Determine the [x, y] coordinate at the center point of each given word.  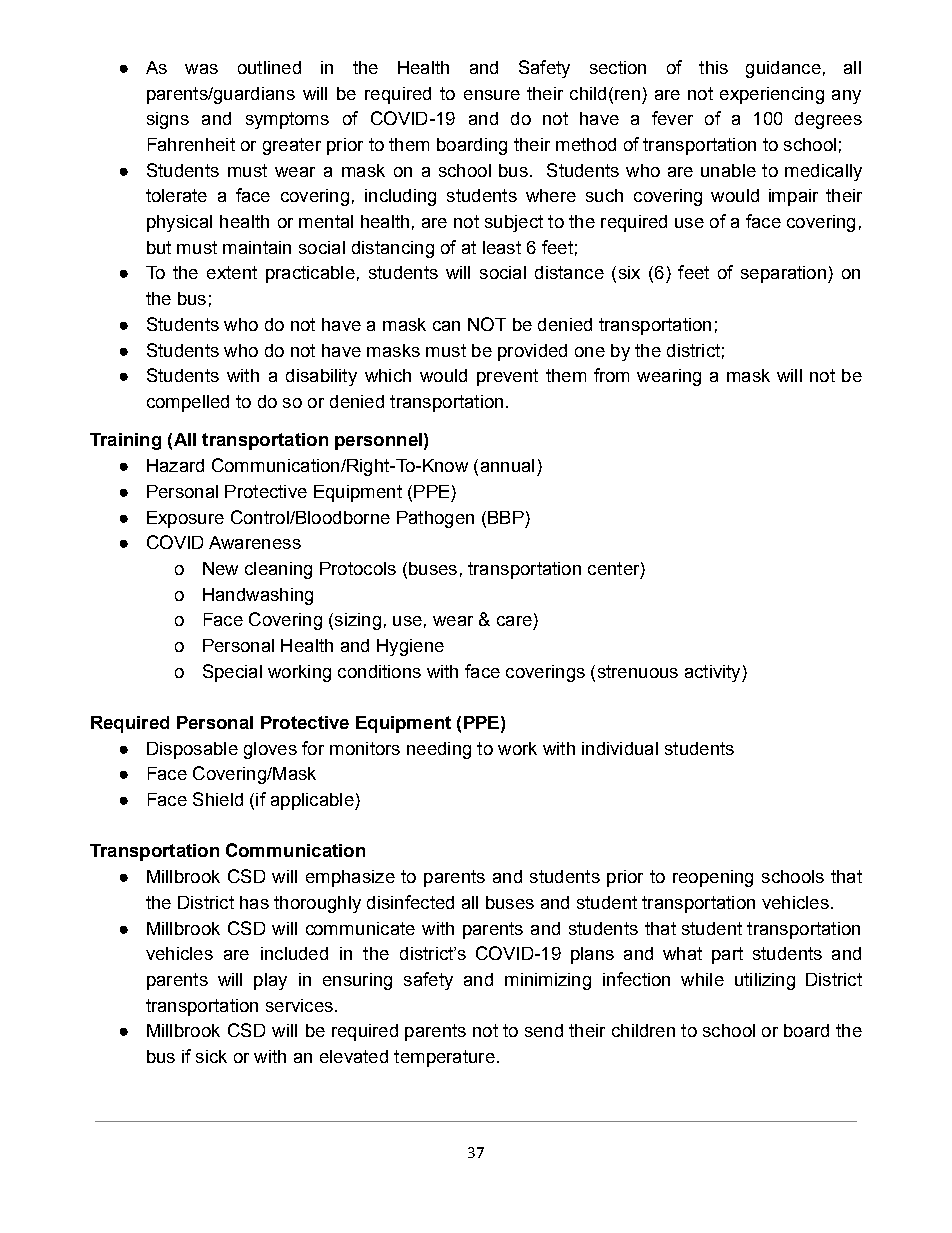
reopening [713, 878]
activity [714, 673]
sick [211, 1056]
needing [439, 750]
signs [168, 120]
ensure [492, 95]
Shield [218, 799]
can [446, 326]
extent [232, 272]
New [220, 568]
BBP [506, 517]
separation [783, 274]
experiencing [772, 95]
